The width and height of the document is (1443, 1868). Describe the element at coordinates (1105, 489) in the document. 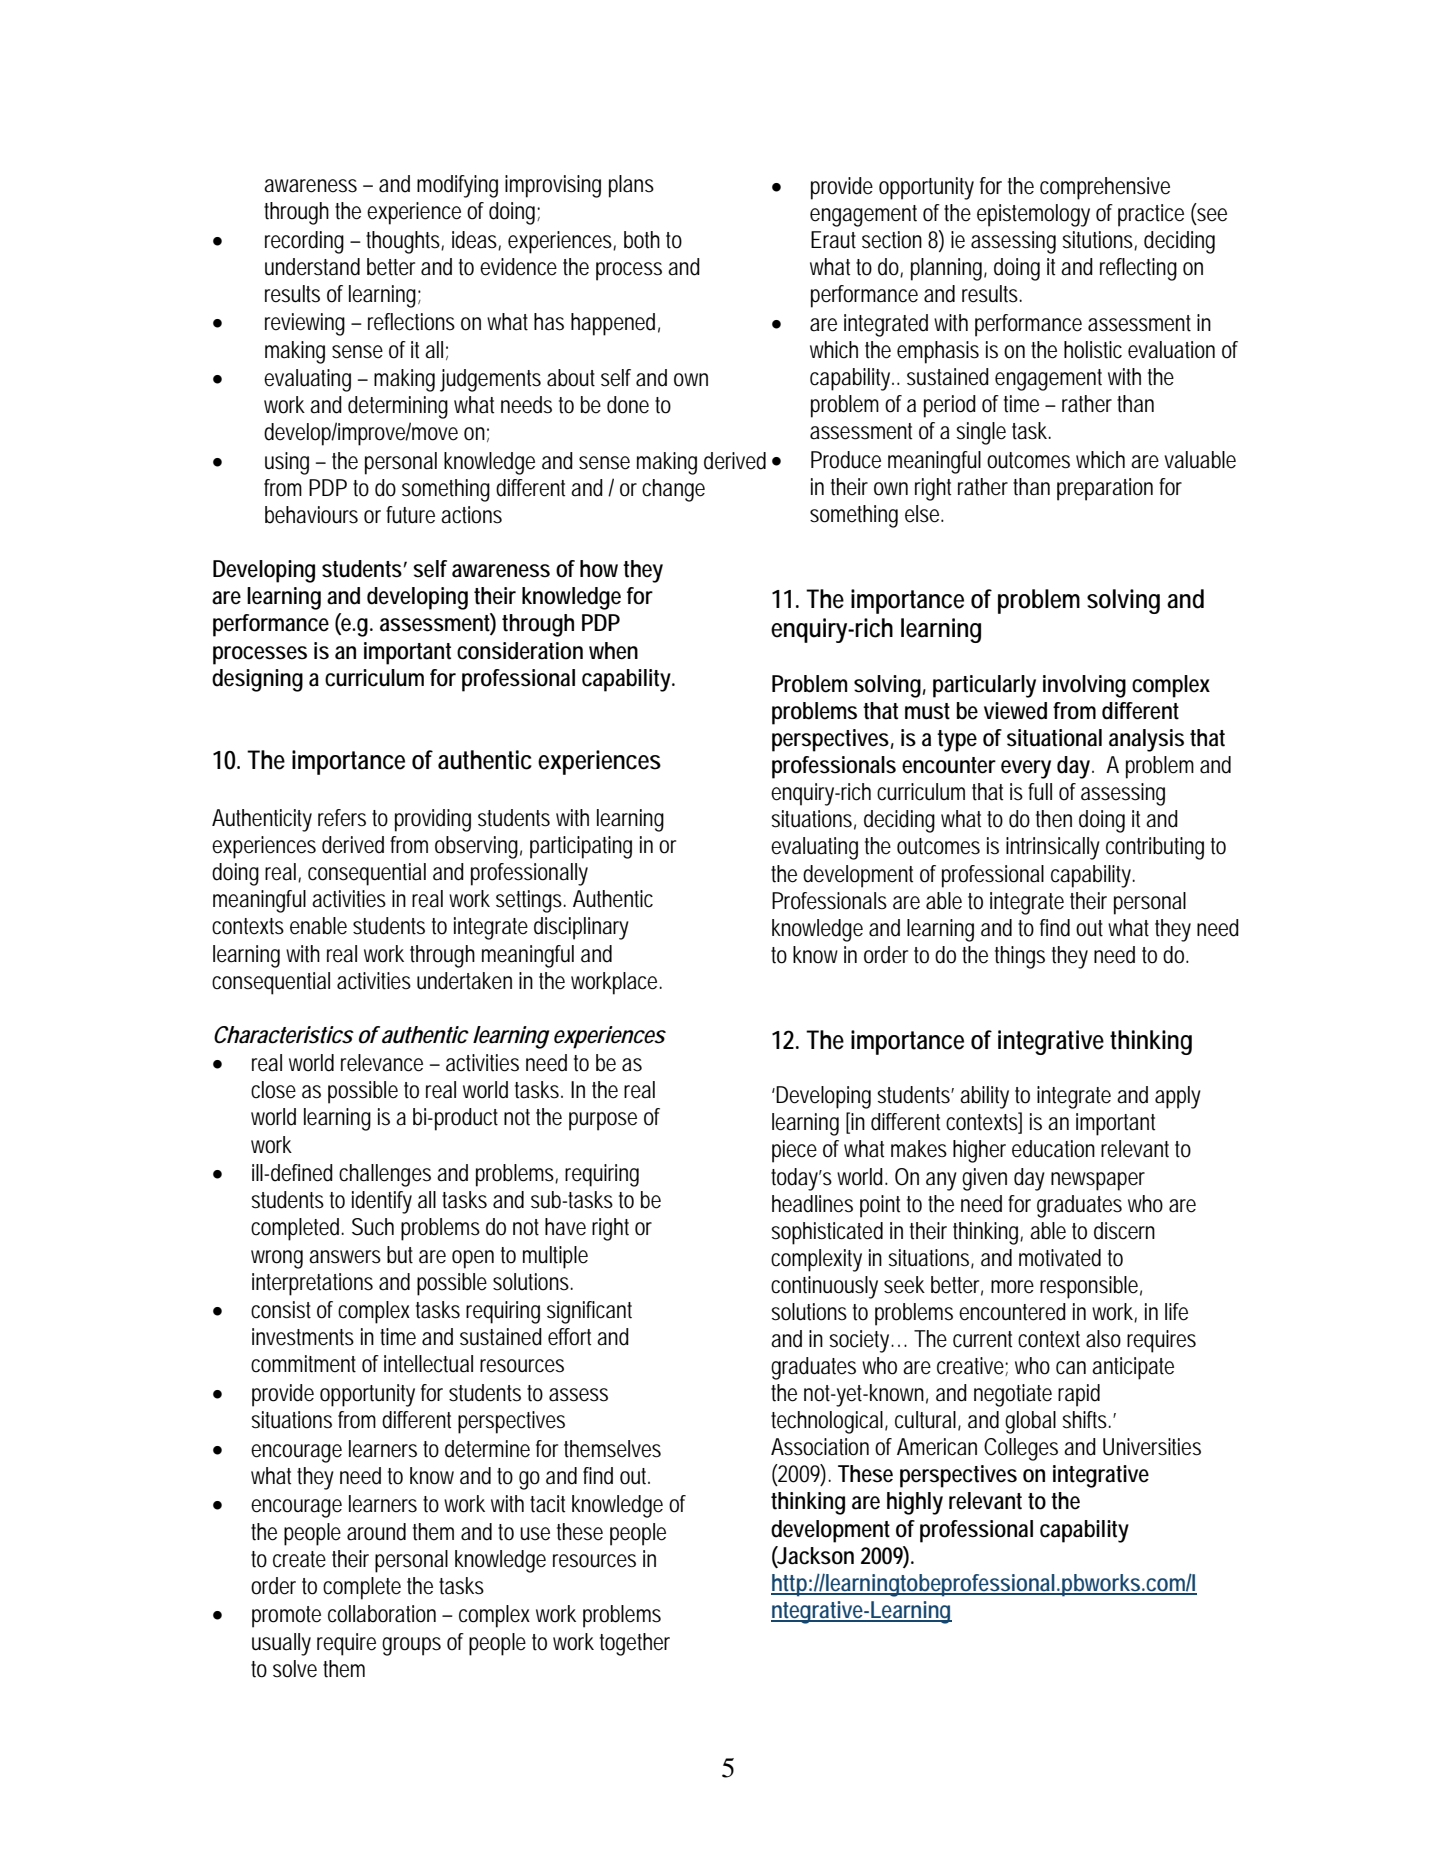

I see `preparation` at that location.
